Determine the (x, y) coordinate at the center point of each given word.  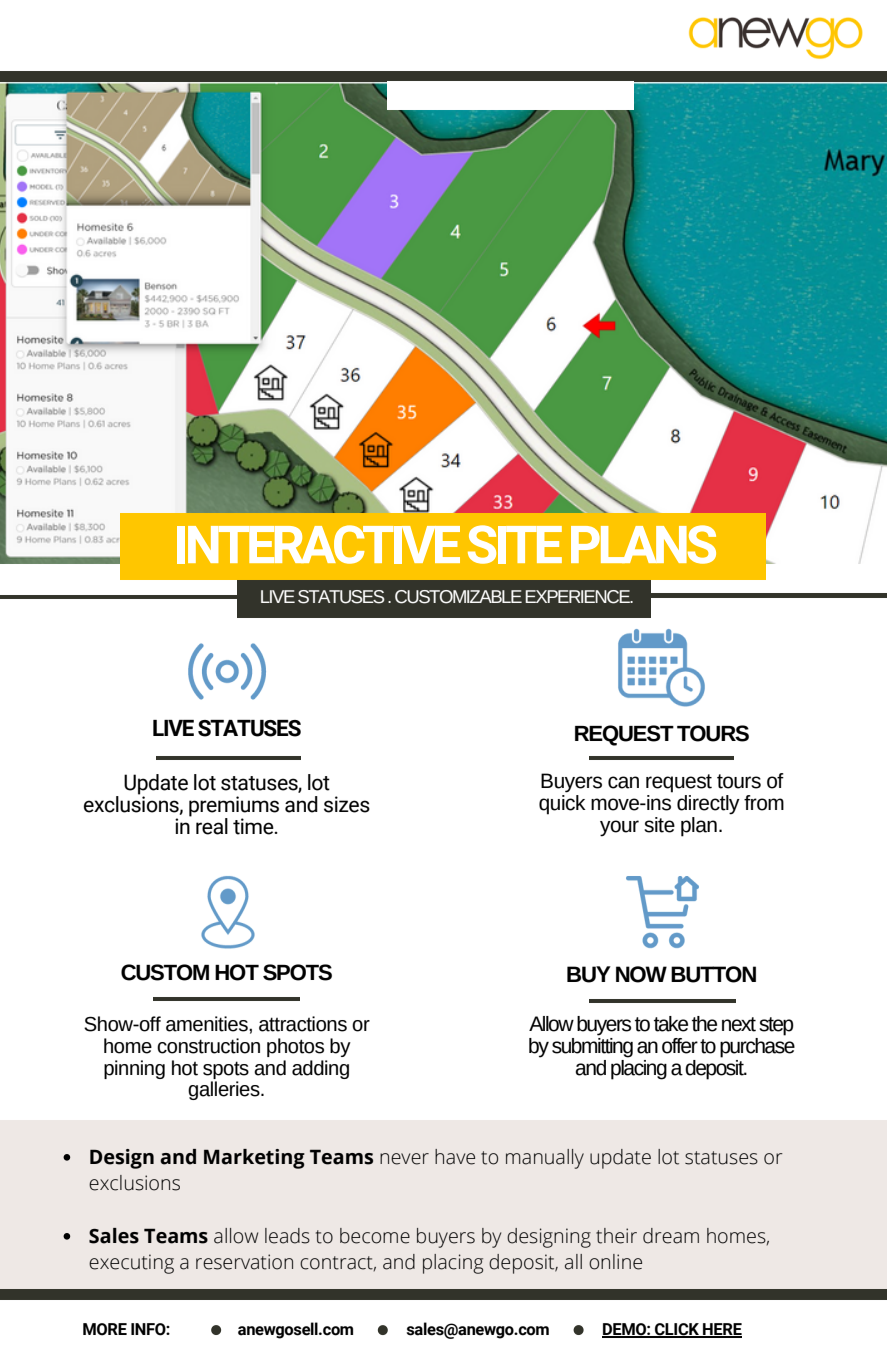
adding (320, 1069)
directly (708, 805)
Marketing (254, 1159)
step (776, 1026)
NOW (641, 974)
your (619, 828)
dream (671, 1236)
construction (208, 1046)
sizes (347, 804)
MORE (105, 1329)
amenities (208, 1024)
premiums (234, 807)
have (455, 1157)
